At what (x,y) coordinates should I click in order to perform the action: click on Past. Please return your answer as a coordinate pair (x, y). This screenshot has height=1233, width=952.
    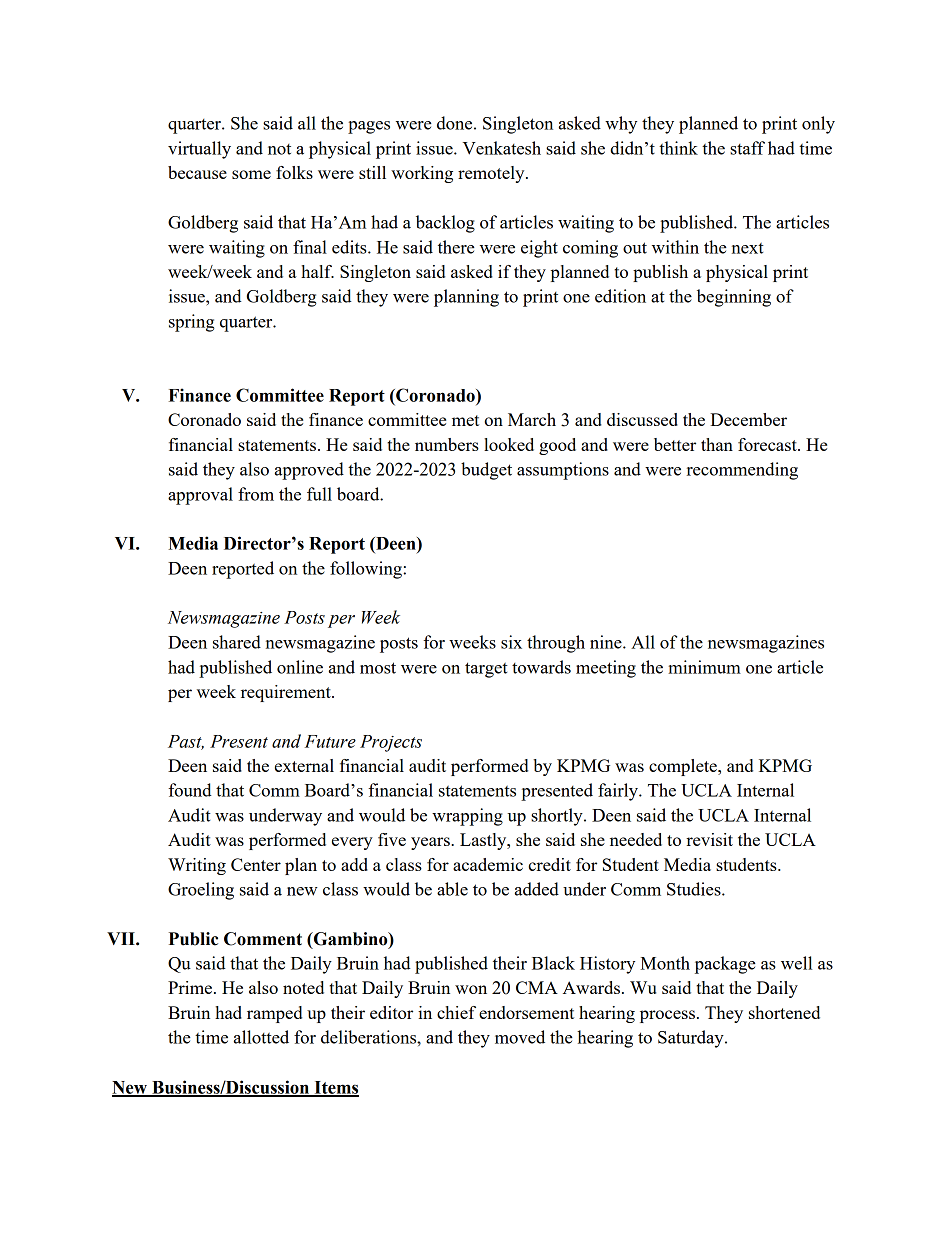
    Looking at the image, I should click on (186, 742).
